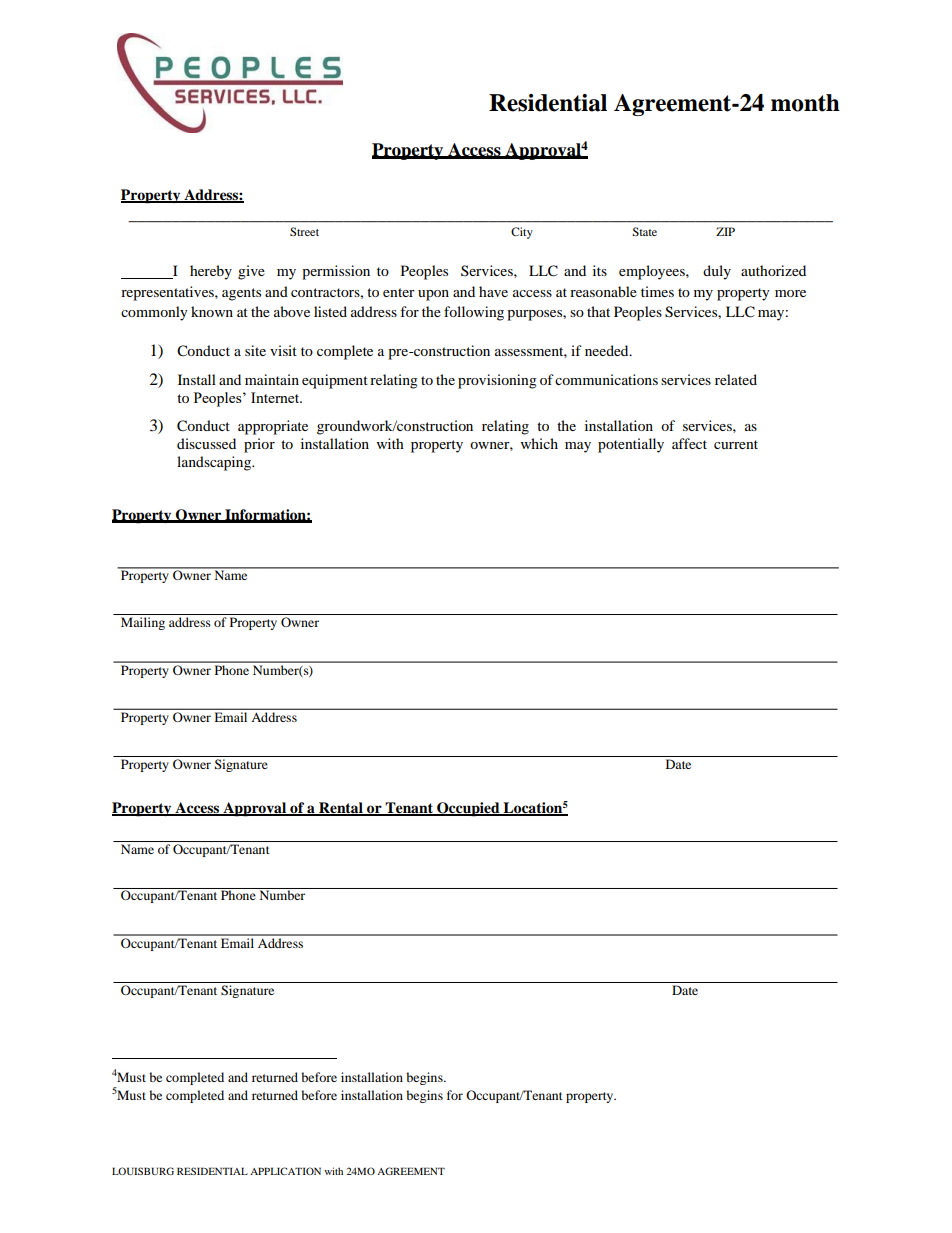  I want to click on City, so click(522, 233).
